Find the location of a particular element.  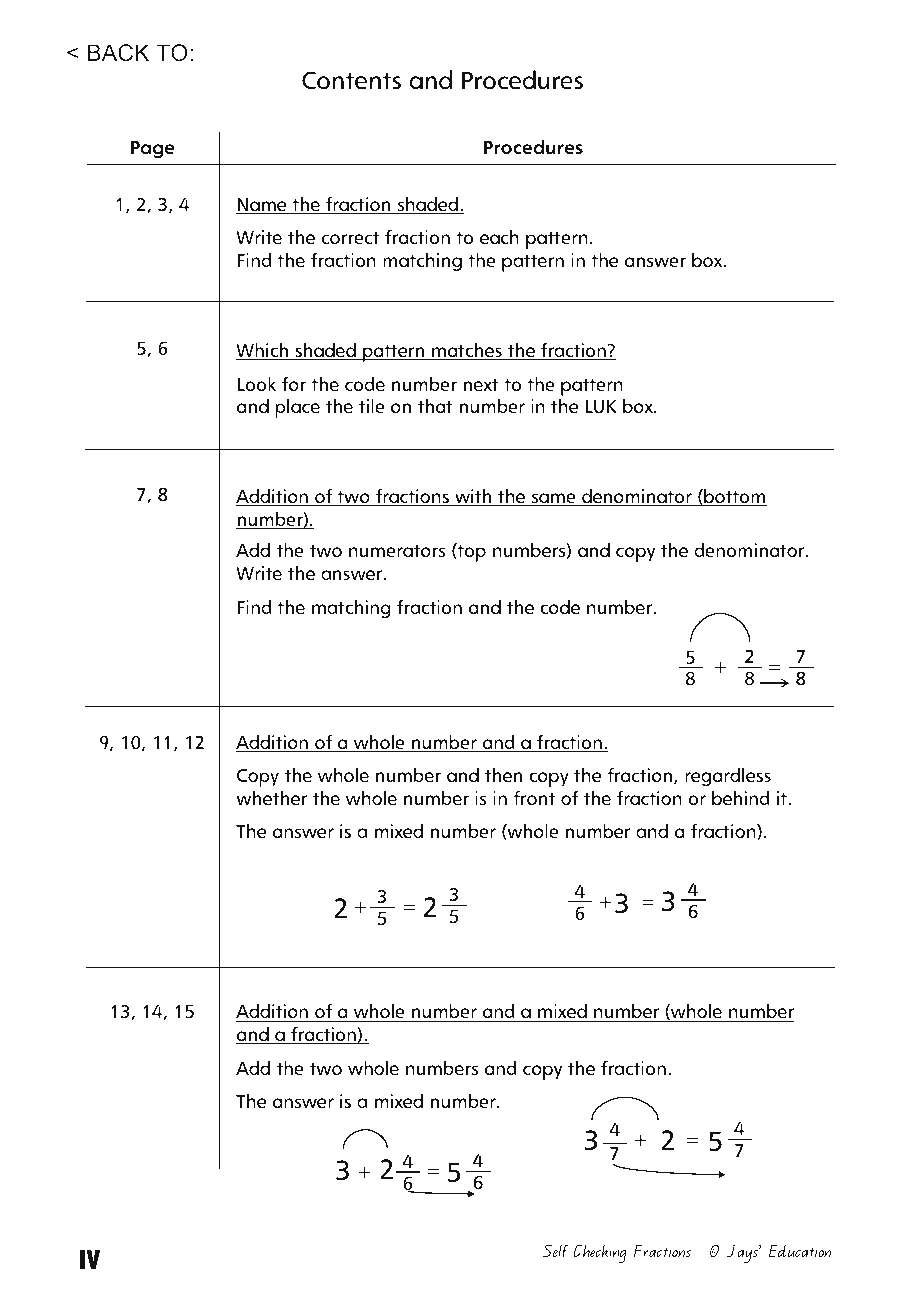

then is located at coordinates (503, 775).
